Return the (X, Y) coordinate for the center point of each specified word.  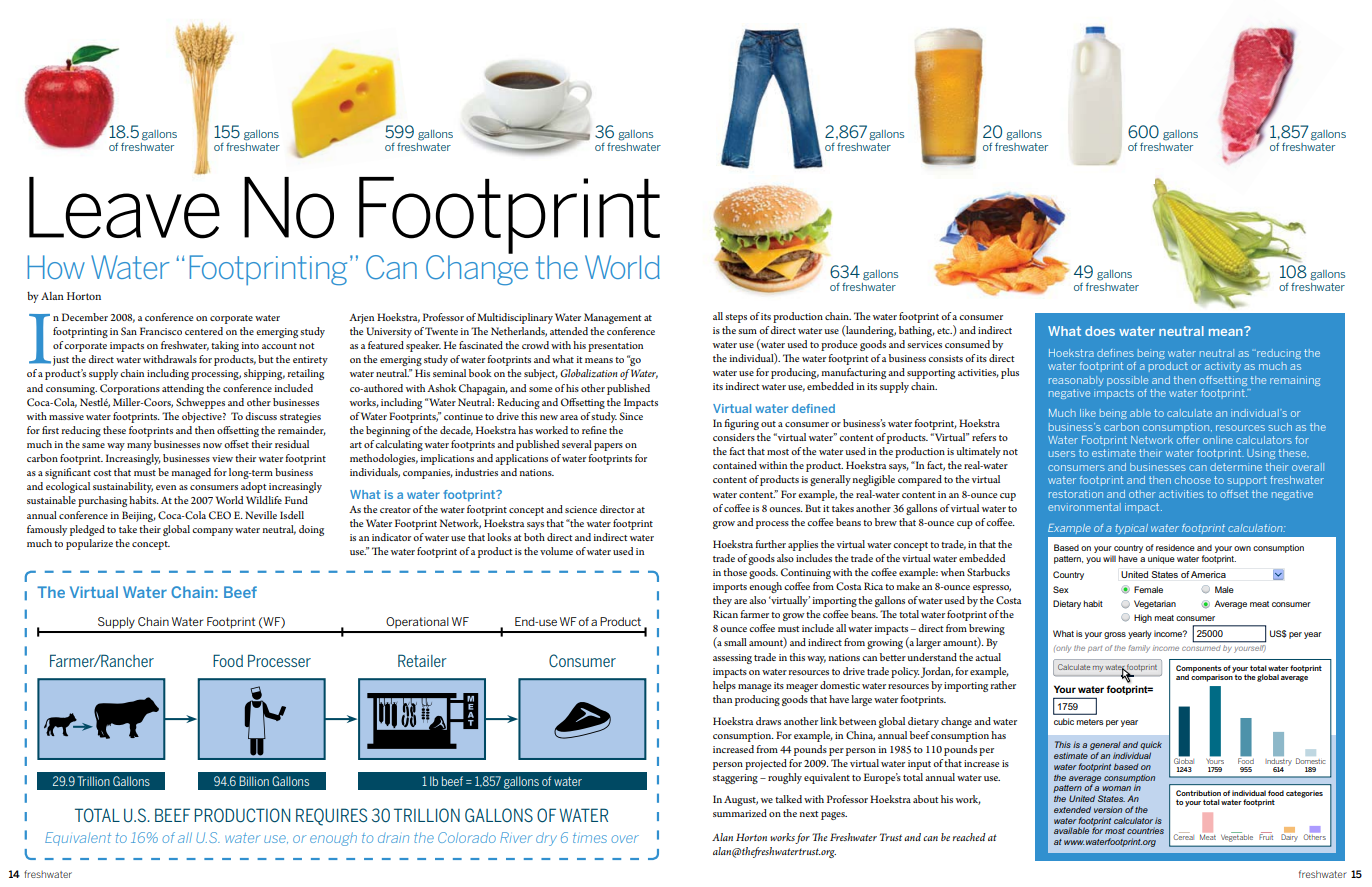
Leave (124, 206)
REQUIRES (331, 817)
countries (1145, 830)
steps (736, 318)
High (1143, 618)
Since (631, 416)
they (722, 601)
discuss (261, 416)
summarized (740, 813)
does (1100, 331)
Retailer (422, 660)
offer (1188, 440)
